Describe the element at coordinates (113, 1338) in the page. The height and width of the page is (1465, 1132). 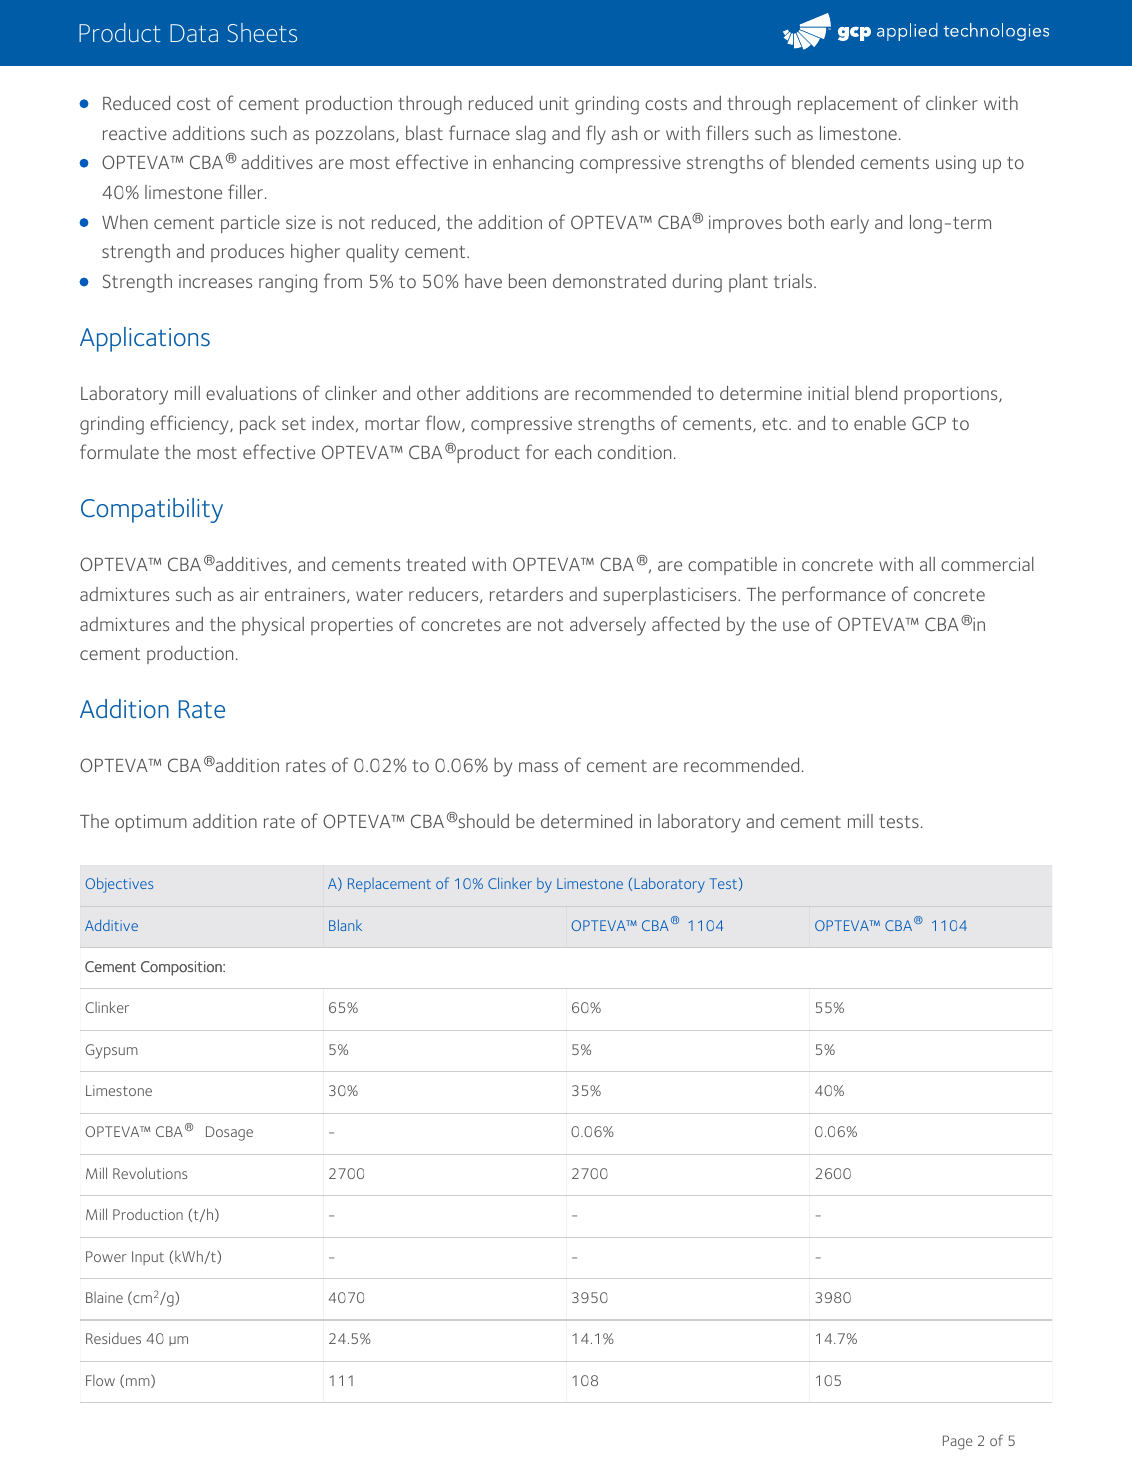
I see `Residues` at that location.
